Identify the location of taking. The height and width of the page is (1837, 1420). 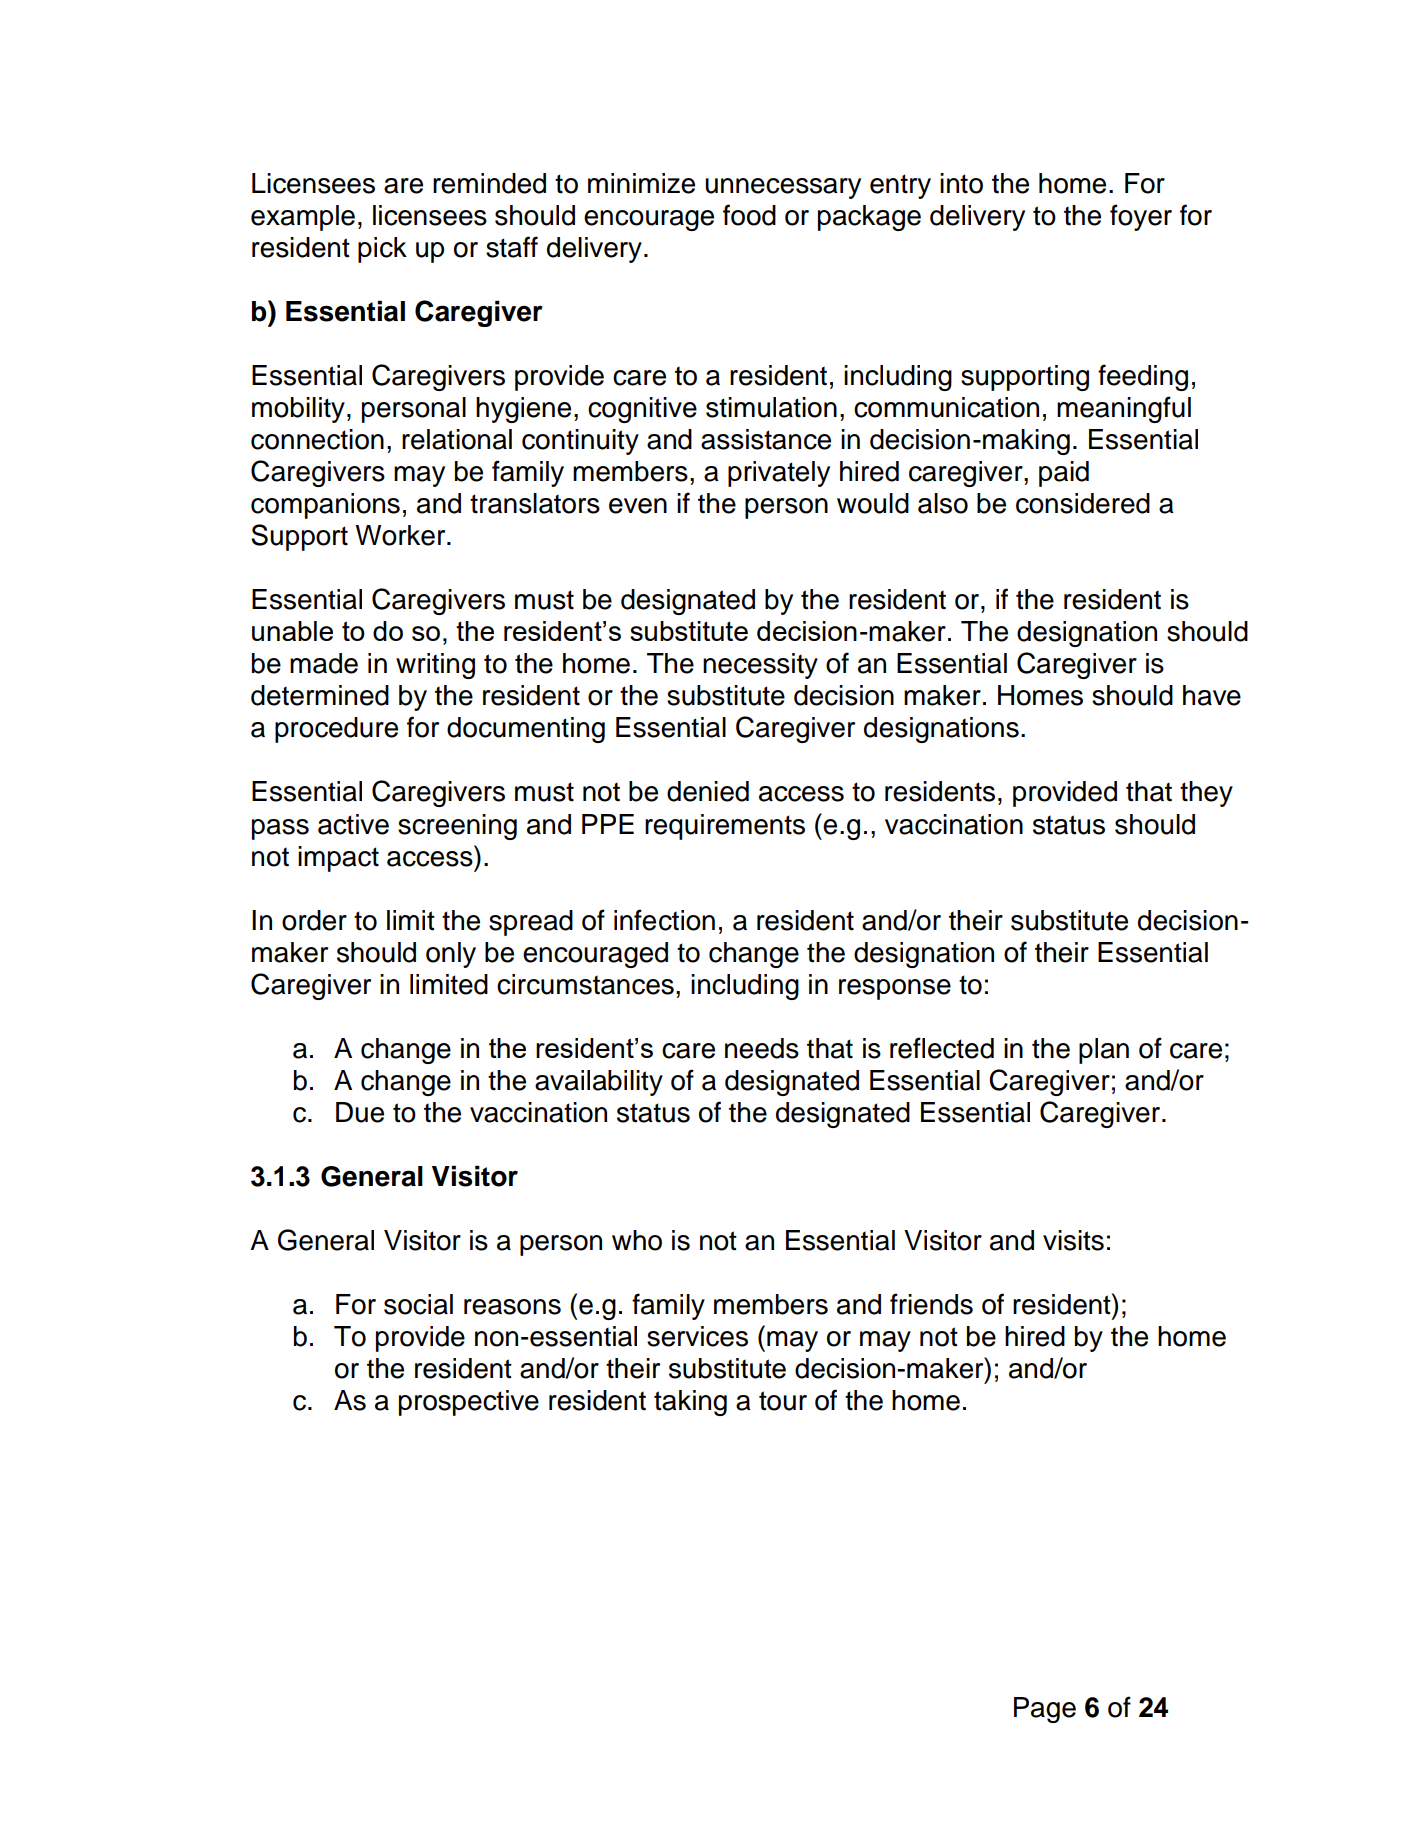
(690, 1403).
